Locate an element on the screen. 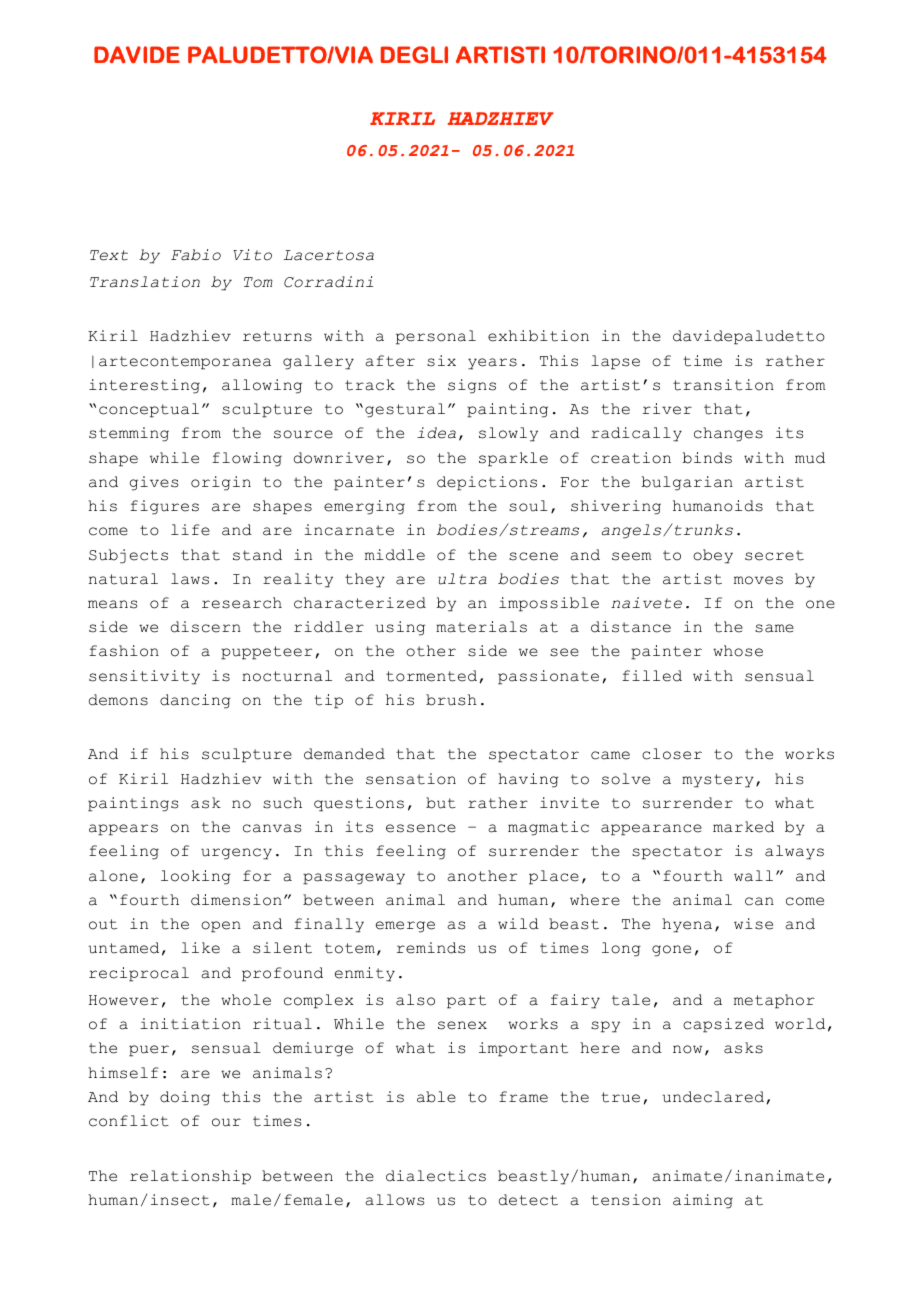 Image resolution: width=924 pixels, height=1308 pixels. allows is located at coordinates (394, 1200).
